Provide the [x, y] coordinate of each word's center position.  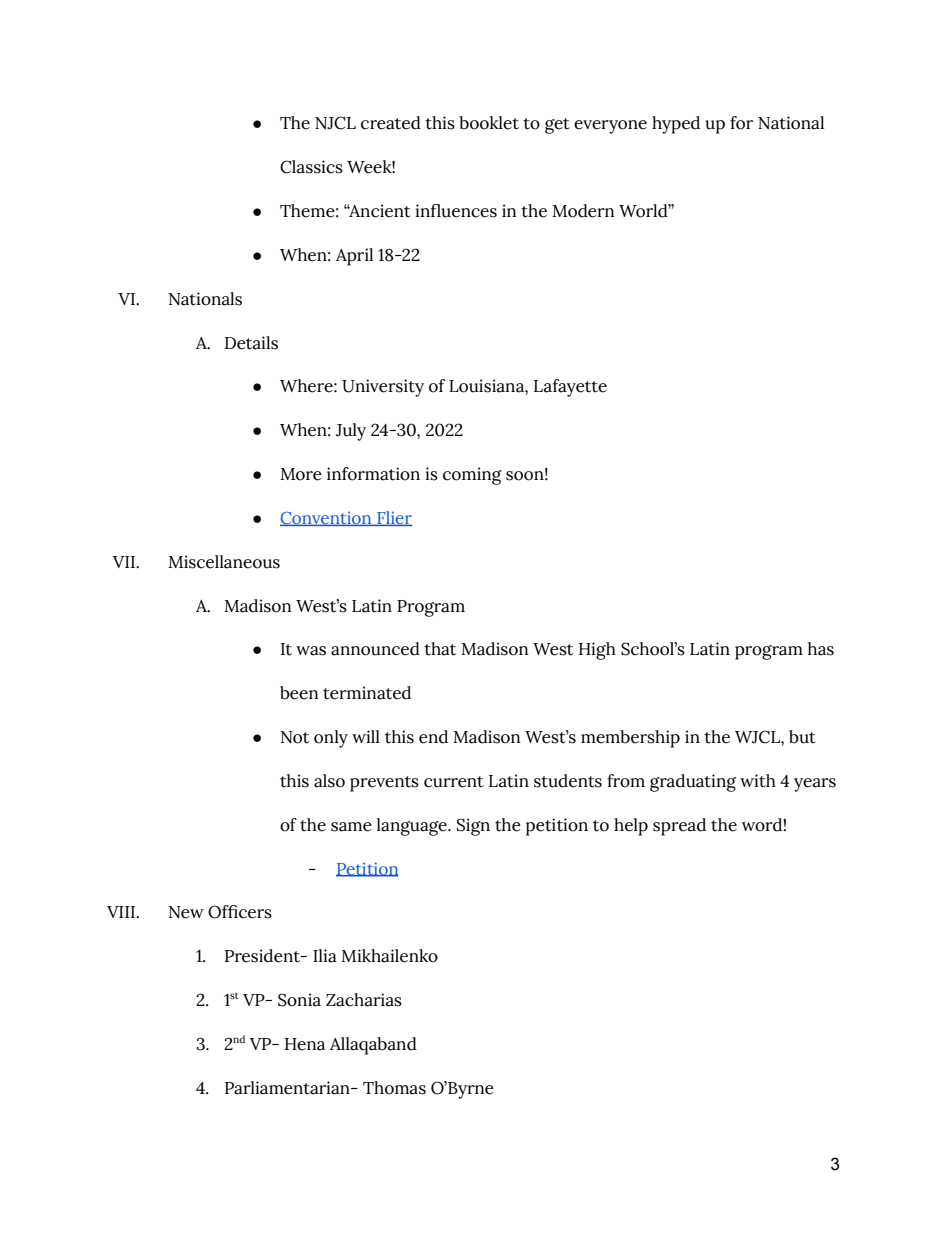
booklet [489, 123]
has [821, 649]
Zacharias [364, 1000]
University [383, 388]
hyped [676, 125]
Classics [311, 167]
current [454, 782]
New [186, 912]
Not [295, 737]
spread [679, 827]
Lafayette [570, 388]
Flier [393, 518]
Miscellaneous [224, 562]
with [758, 781]
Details [251, 343]
